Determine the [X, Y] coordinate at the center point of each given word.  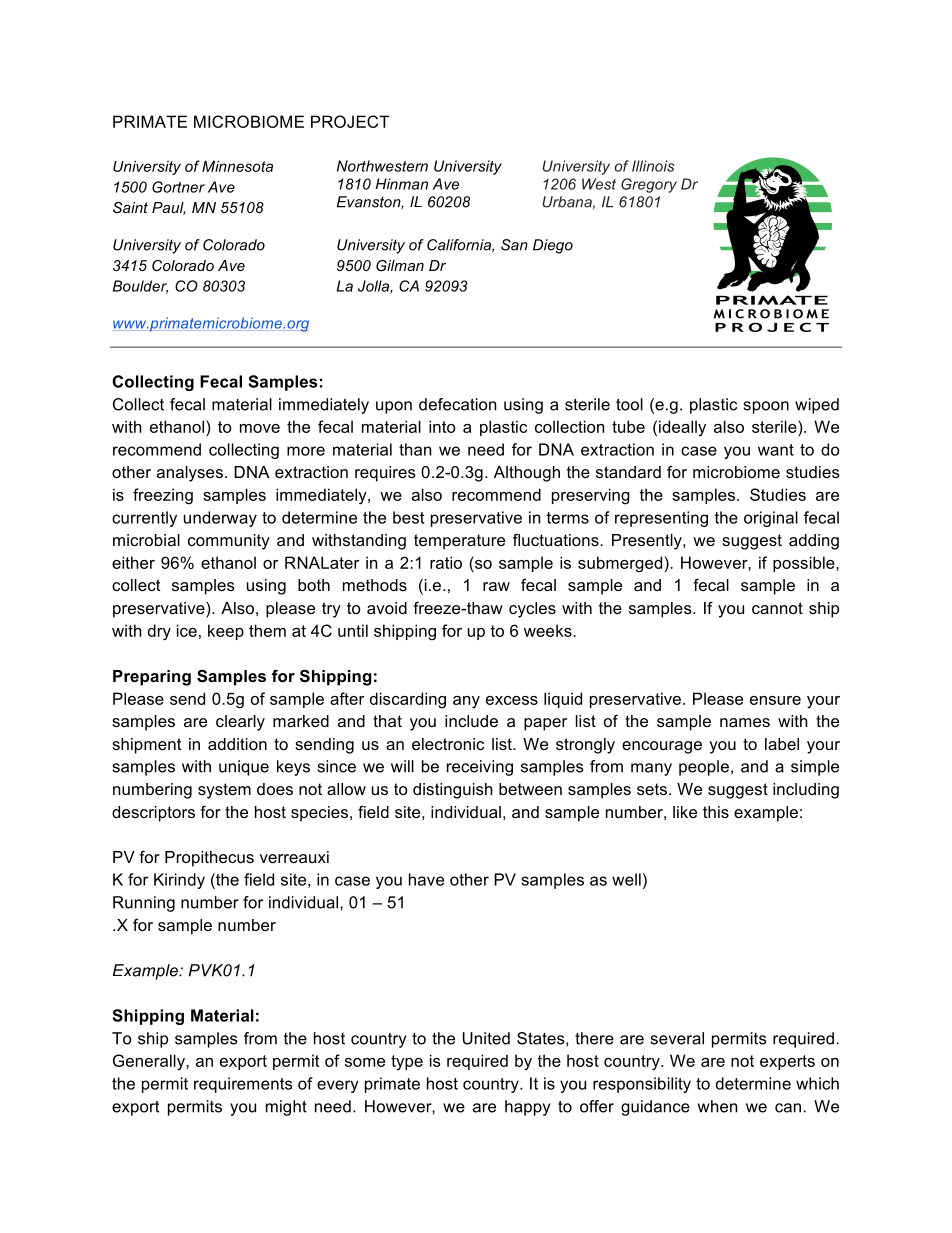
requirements [243, 1085]
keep [226, 632]
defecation [457, 404]
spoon [766, 407]
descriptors [153, 814]
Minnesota [237, 166]
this [716, 812]
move [260, 428]
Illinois [653, 166]
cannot [777, 608]
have [426, 879]
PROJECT [350, 121]
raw [496, 586]
